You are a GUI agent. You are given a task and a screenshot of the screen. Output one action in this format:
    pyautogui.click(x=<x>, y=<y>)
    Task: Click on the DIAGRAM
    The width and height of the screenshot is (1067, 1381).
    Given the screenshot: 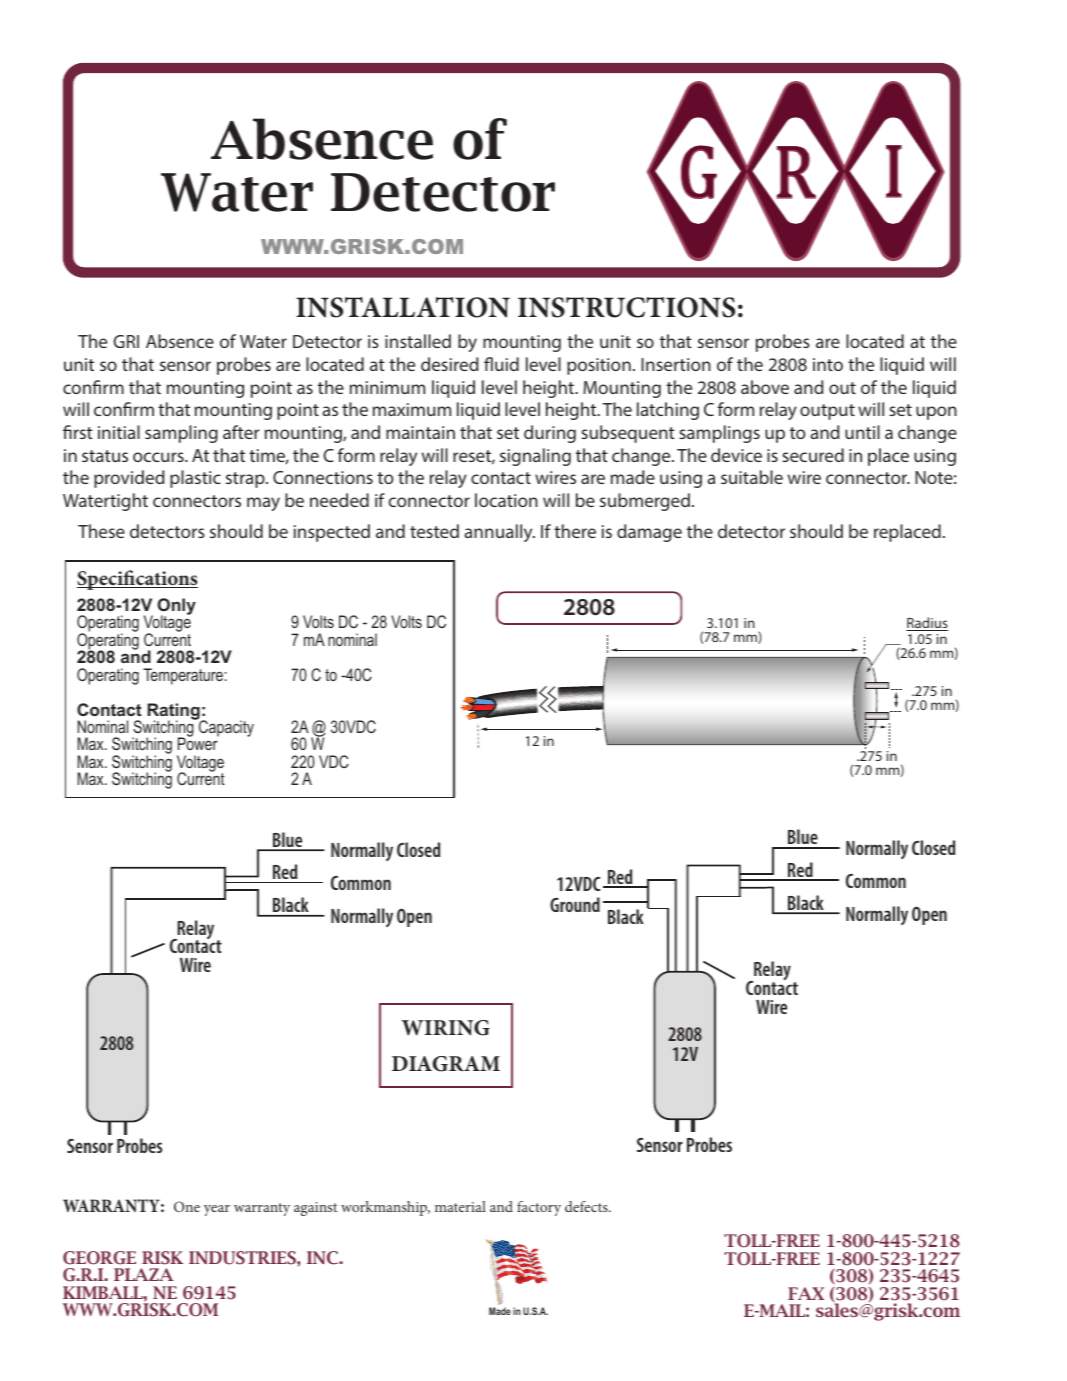 What is the action you would take?
    pyautogui.click(x=446, y=1064)
